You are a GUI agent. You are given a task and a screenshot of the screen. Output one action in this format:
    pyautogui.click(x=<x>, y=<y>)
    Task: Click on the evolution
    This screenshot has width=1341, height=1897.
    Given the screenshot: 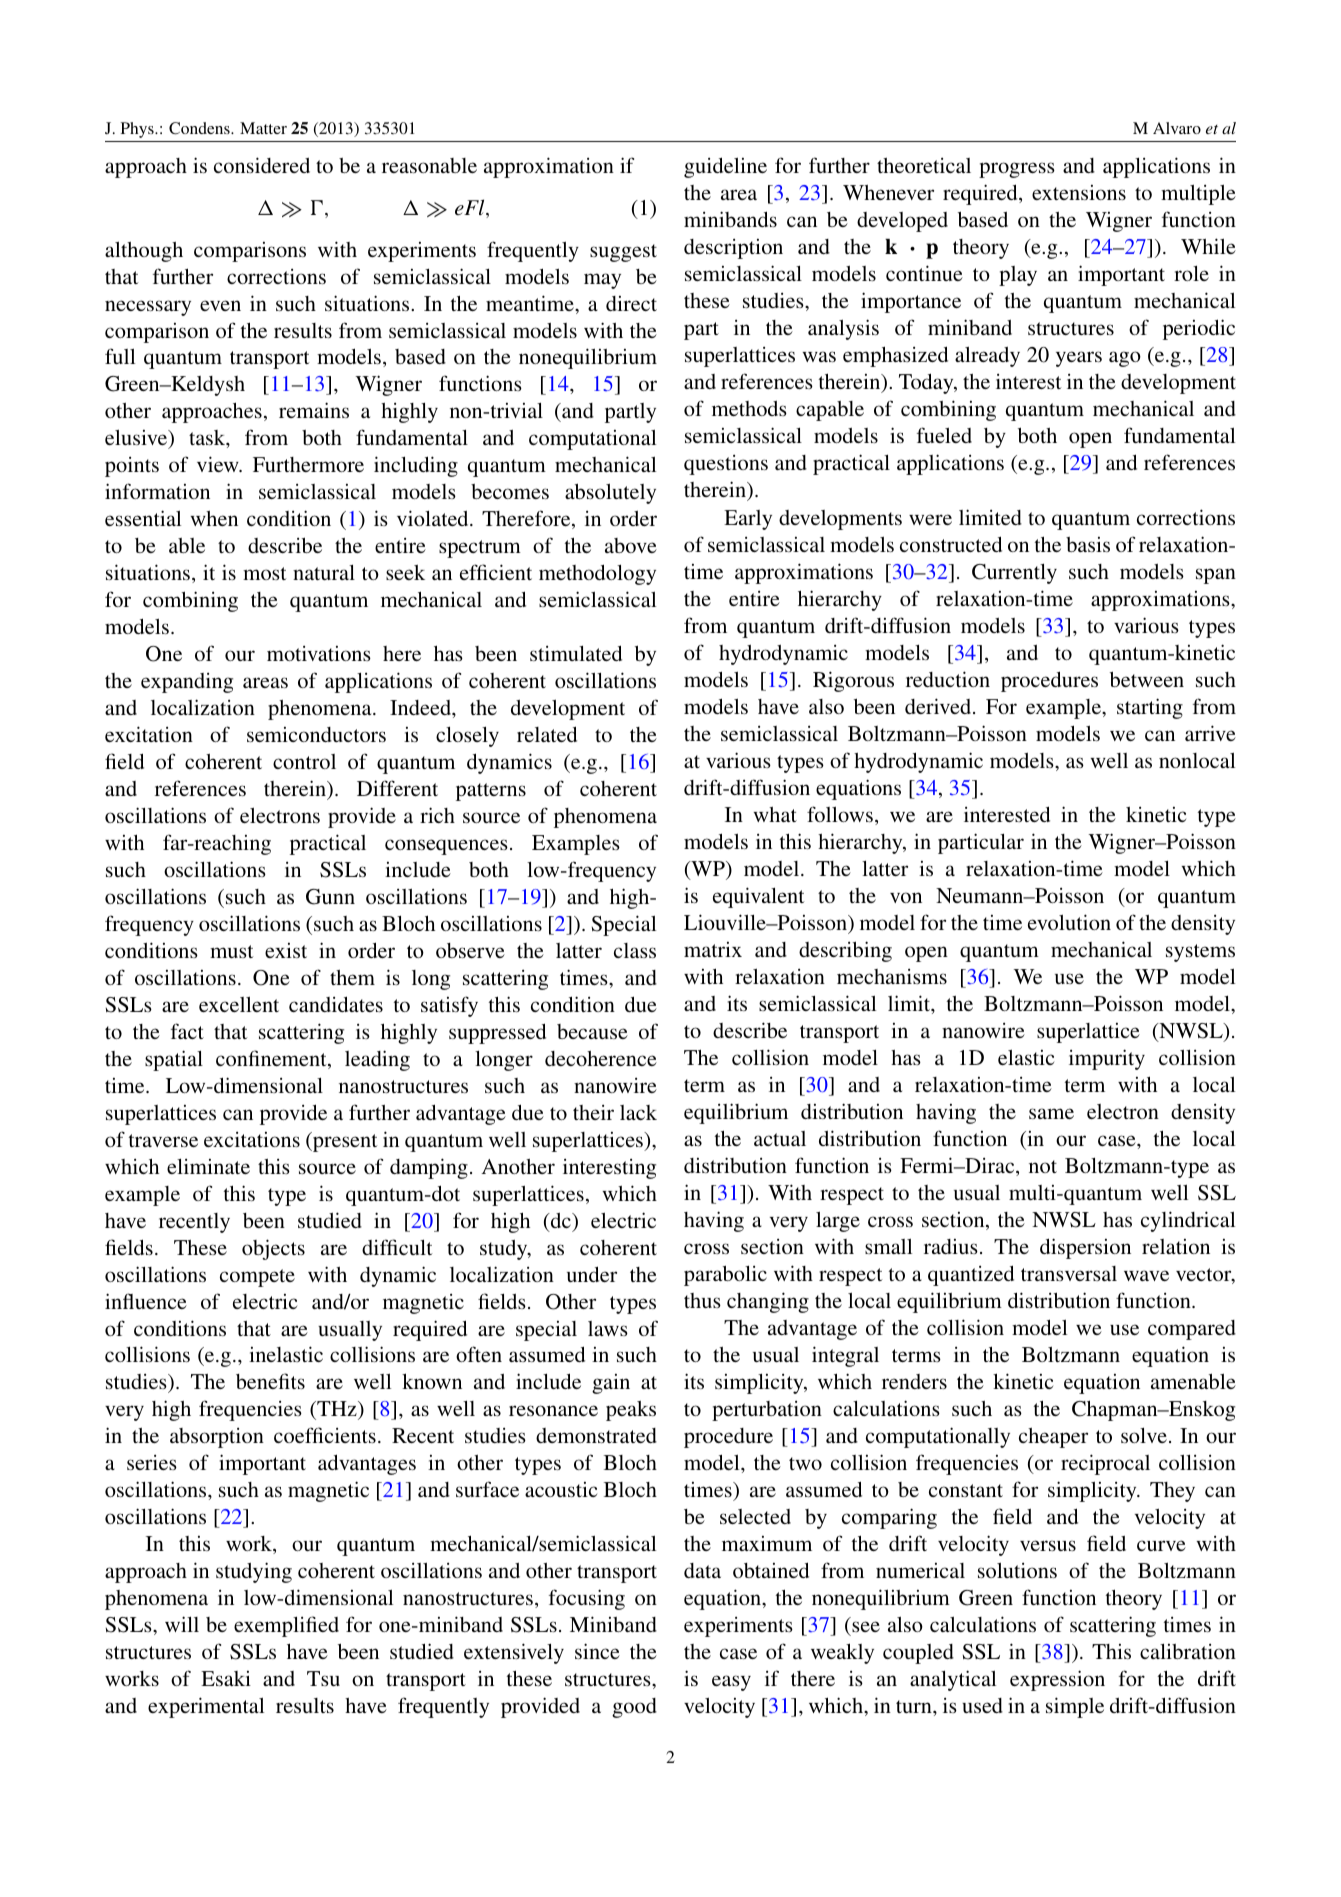 What is the action you would take?
    pyautogui.click(x=1069, y=922)
